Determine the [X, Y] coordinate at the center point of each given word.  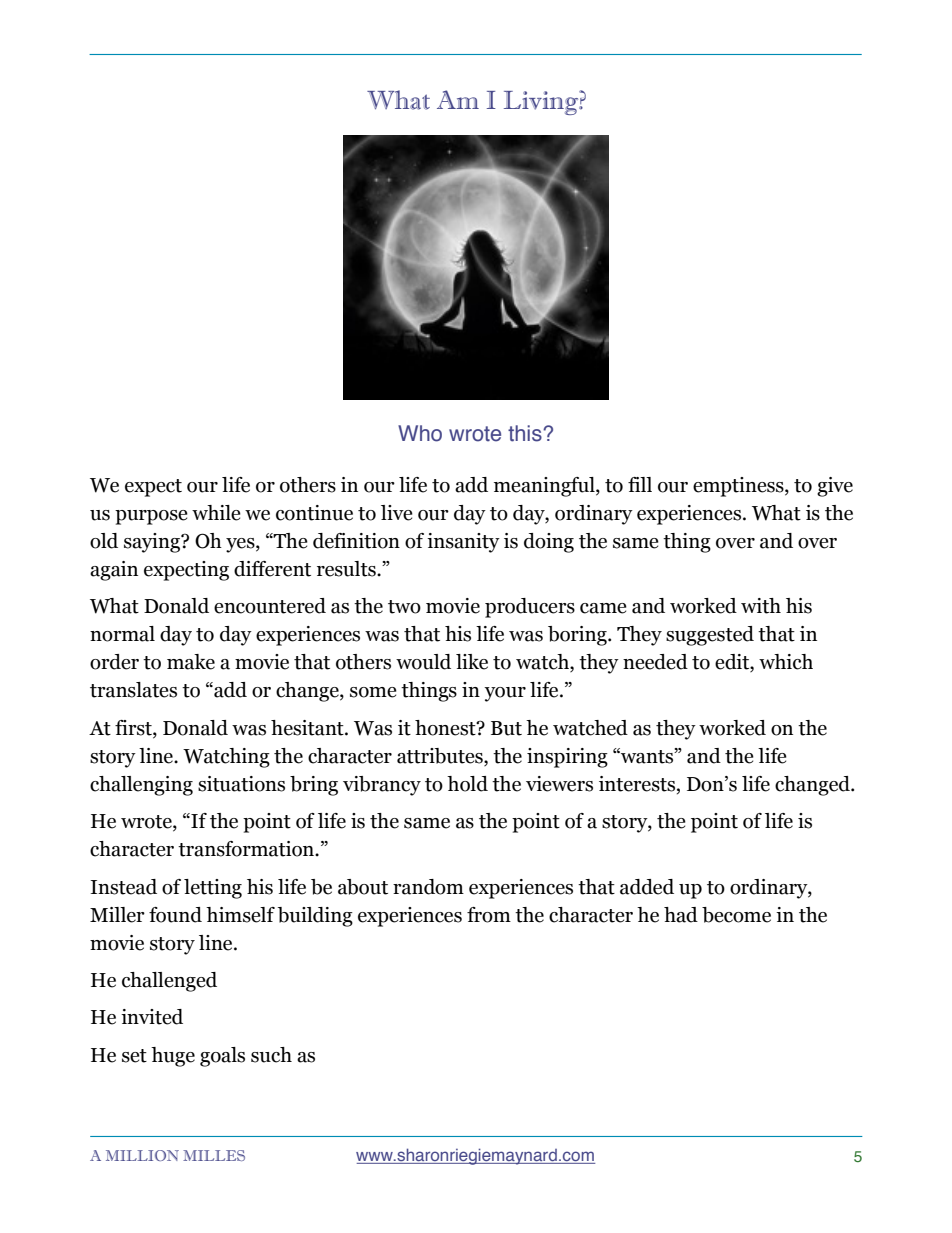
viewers [559, 784]
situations [241, 784]
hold [467, 784]
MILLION [142, 1155]
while [216, 513]
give [835, 487]
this [526, 433]
